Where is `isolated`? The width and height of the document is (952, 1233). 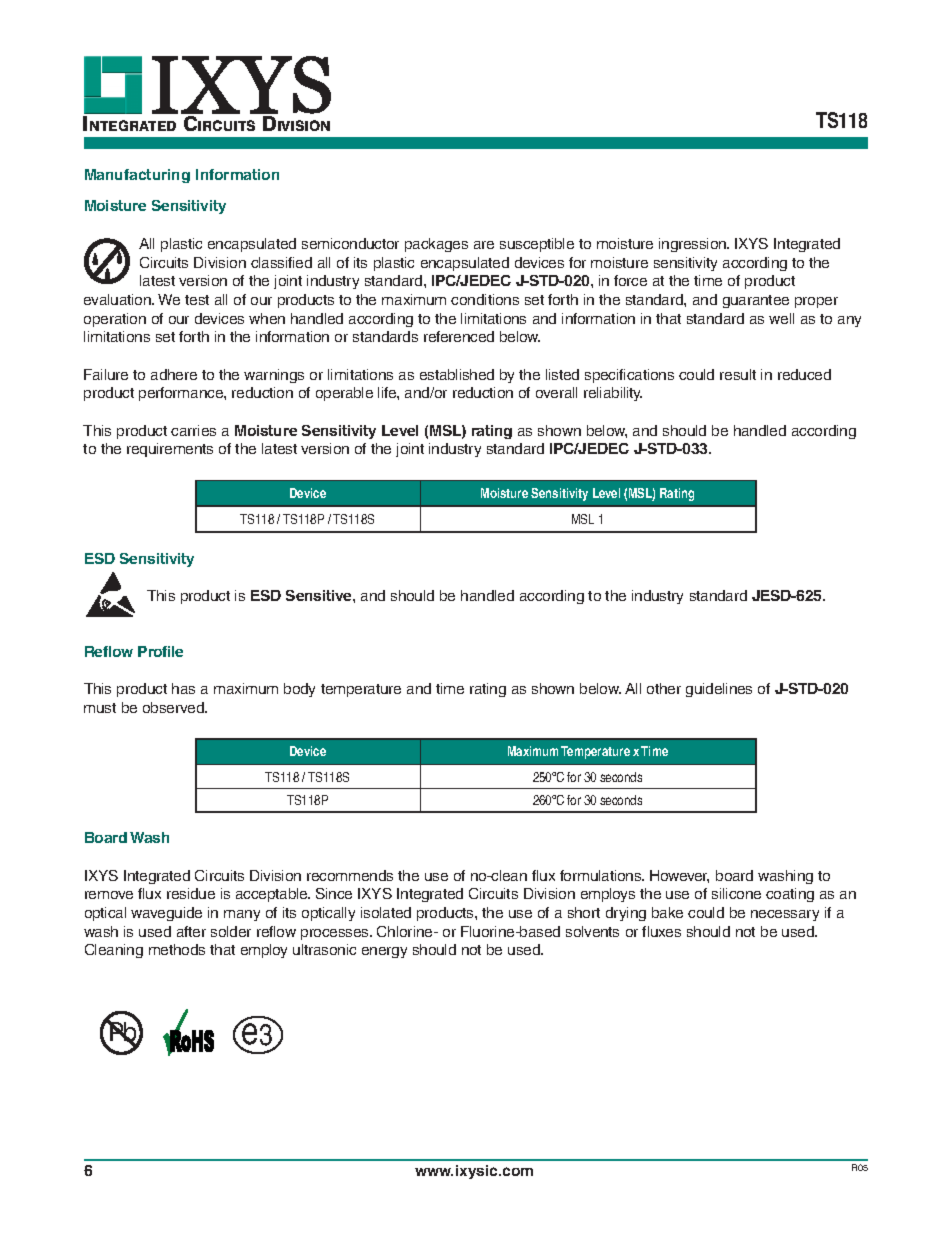 isolated is located at coordinates (386, 912).
